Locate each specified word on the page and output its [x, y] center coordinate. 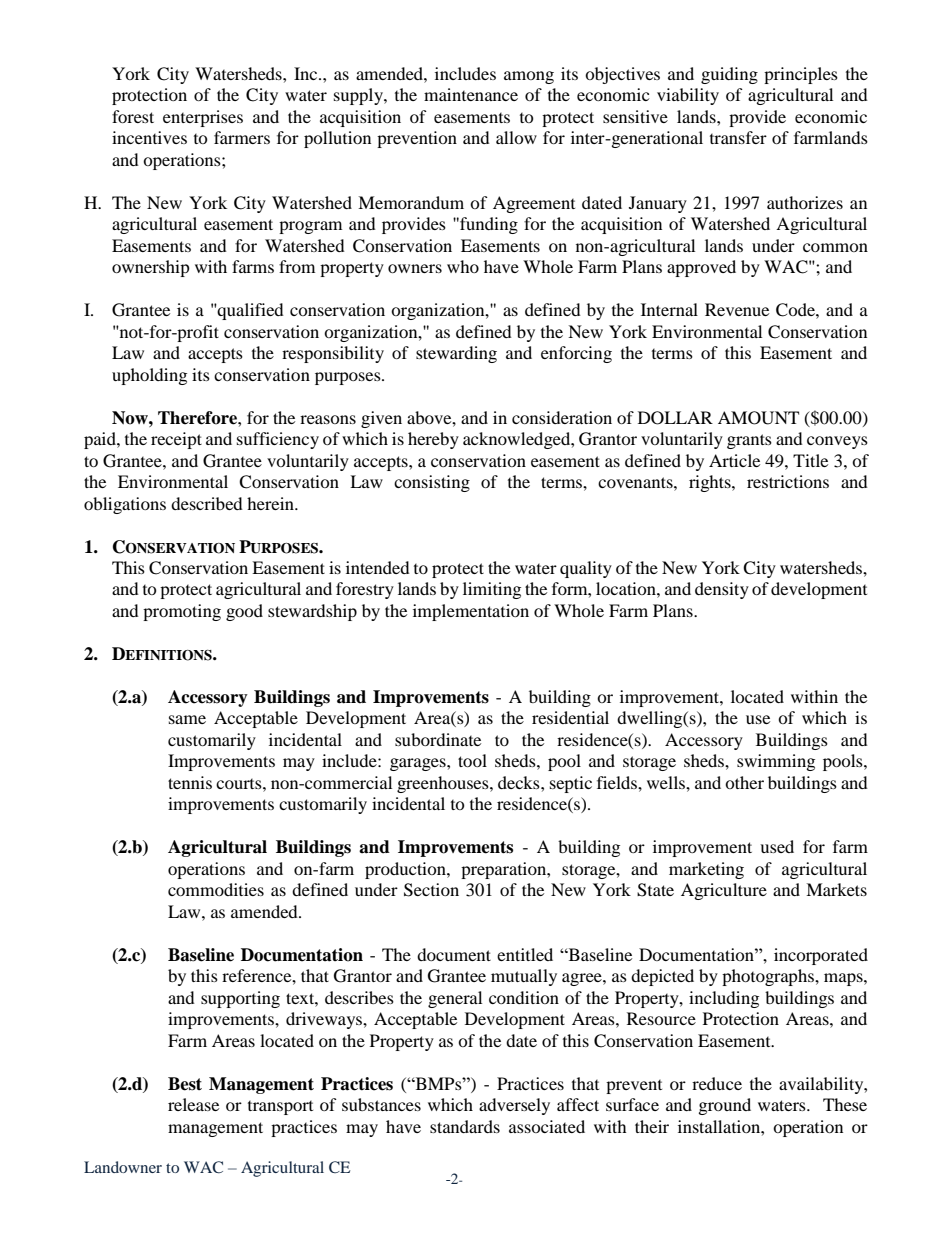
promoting [182, 612]
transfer [738, 137]
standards [465, 1126]
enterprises [203, 118]
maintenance [471, 94]
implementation [471, 612]
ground [725, 1106]
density [722, 590]
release [193, 1104]
